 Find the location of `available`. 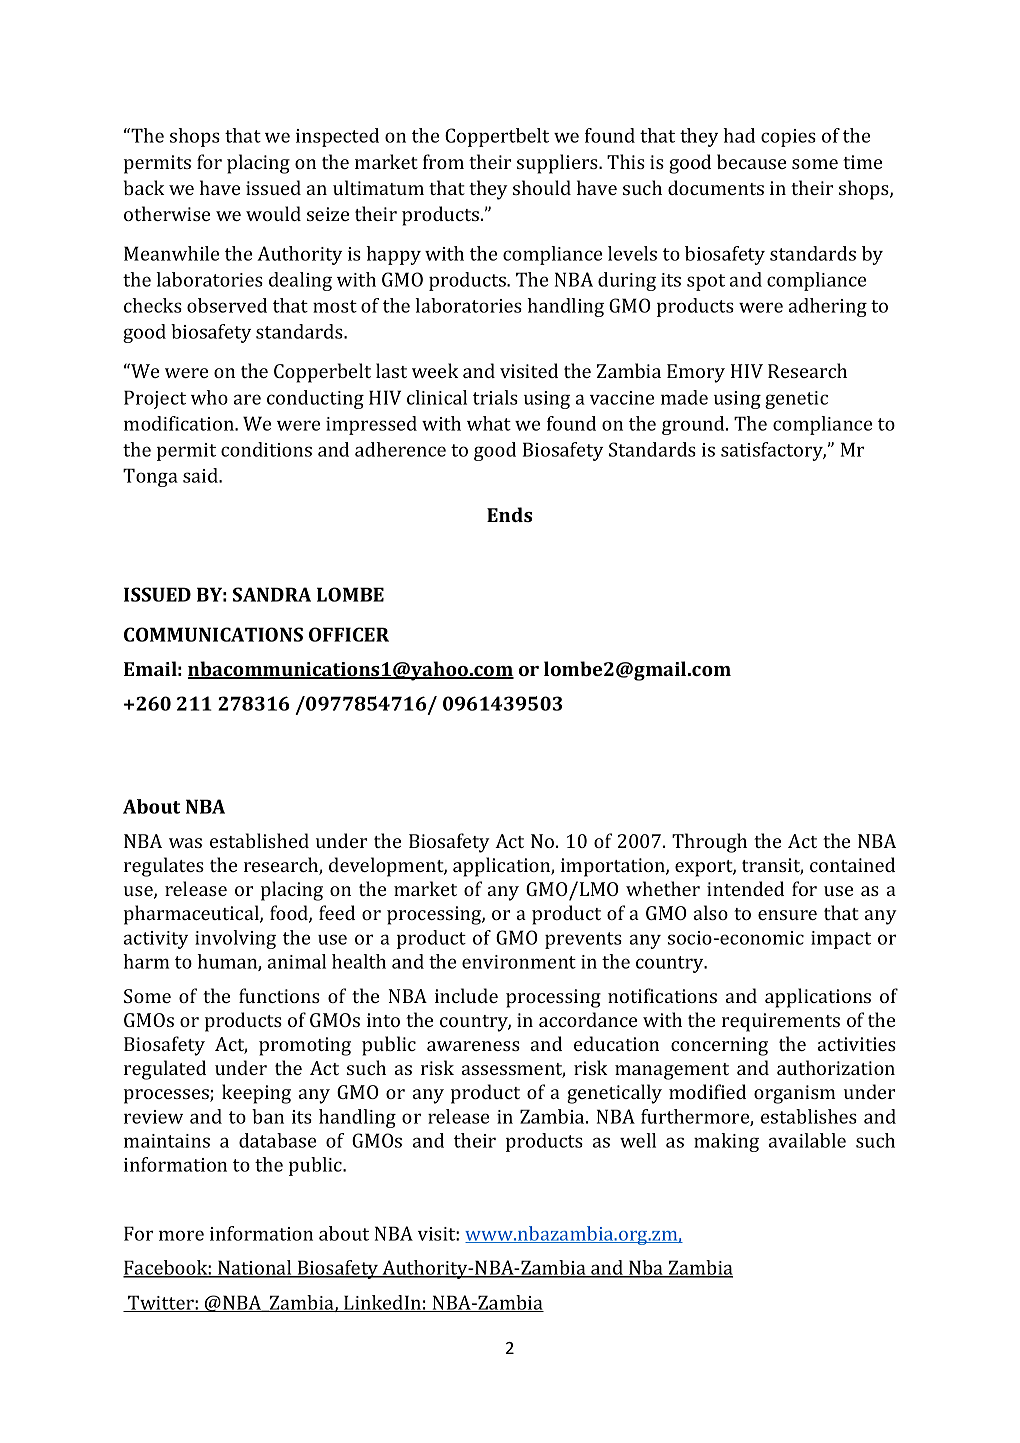

available is located at coordinates (807, 1140).
